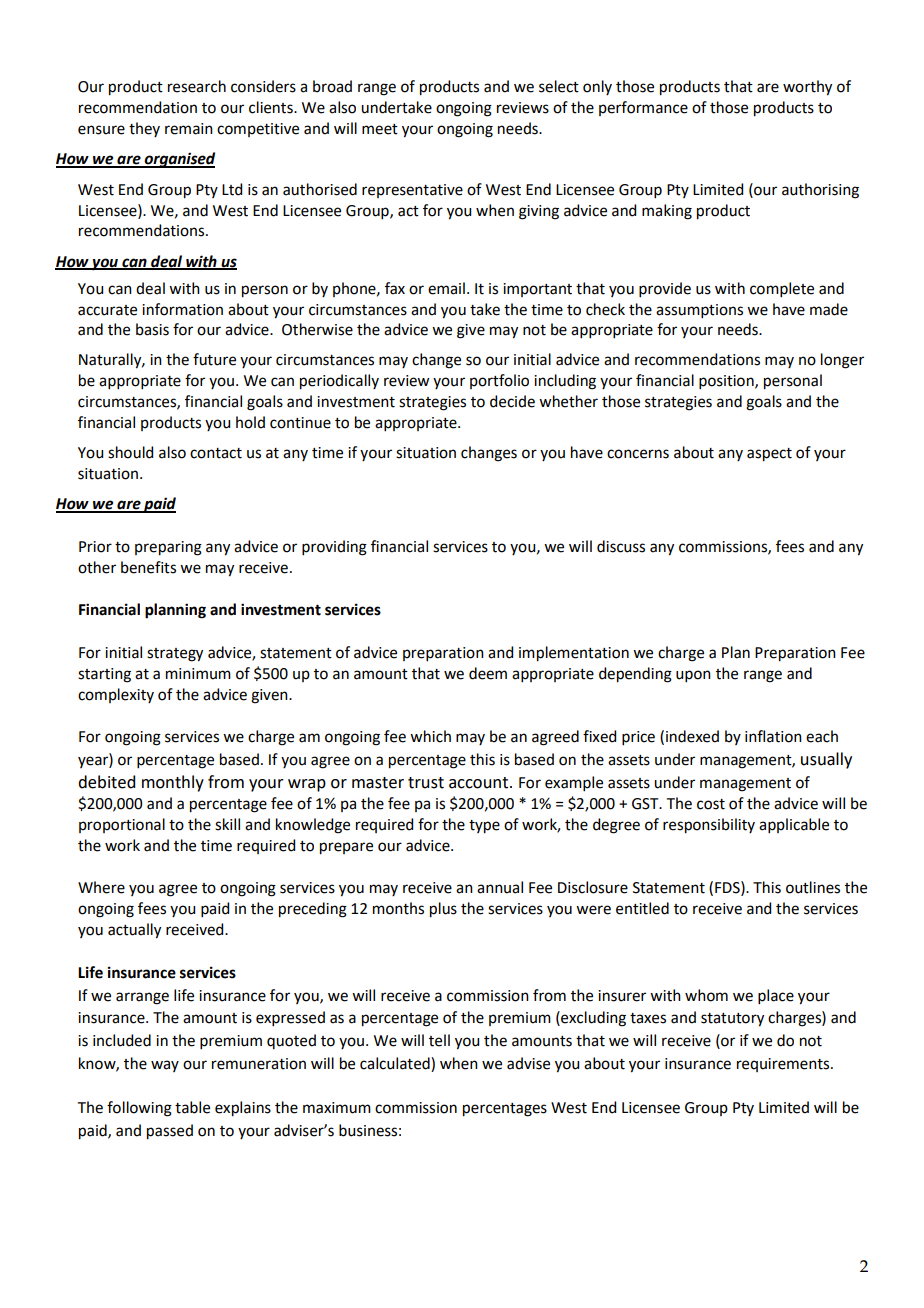 This page has width=924, height=1308. Describe the element at coordinates (499, 381) in the page. I see `portfolio` at that location.
